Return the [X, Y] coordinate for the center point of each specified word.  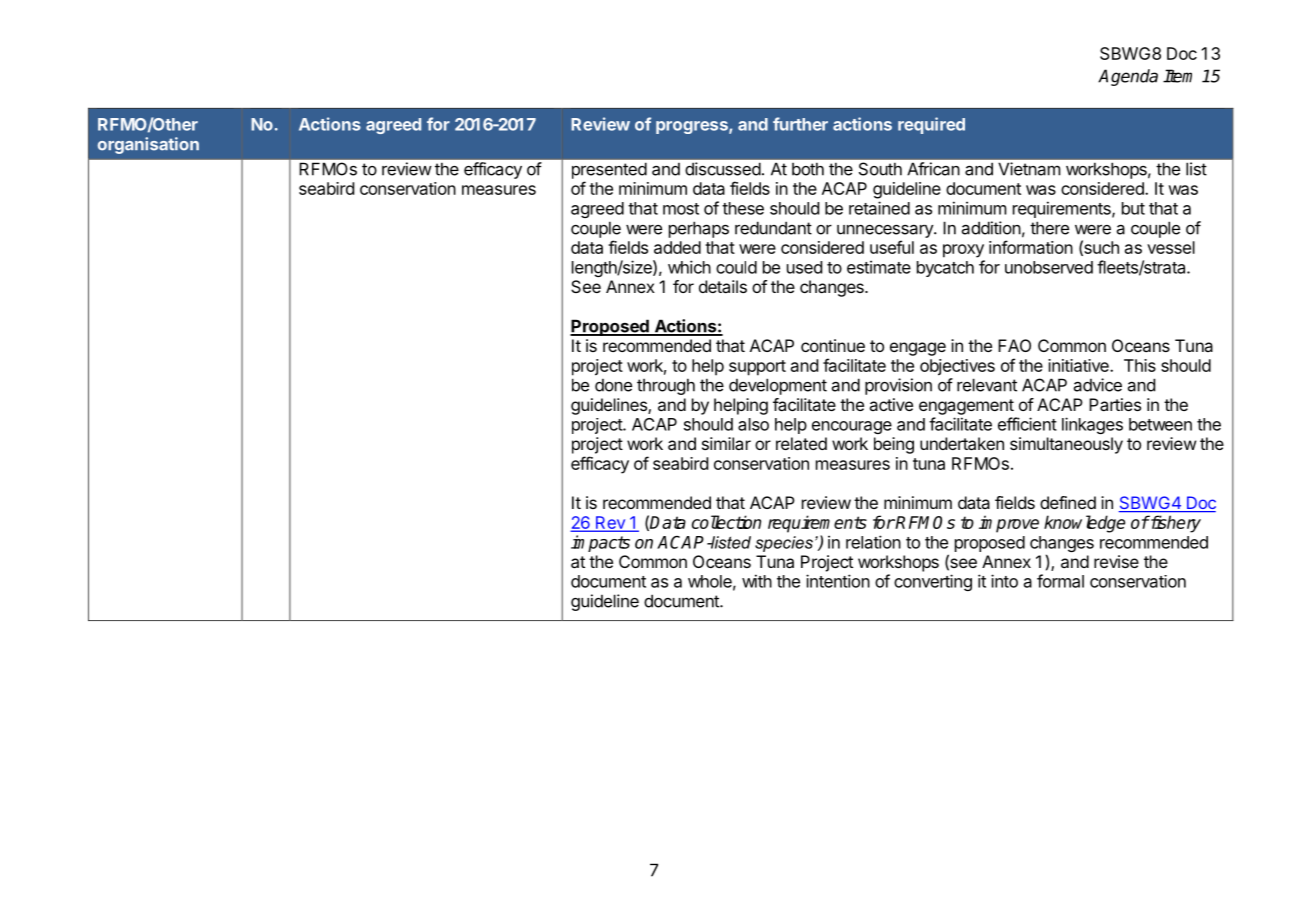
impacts [600, 543]
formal [1060, 581]
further [800, 124]
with [757, 581]
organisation [148, 145]
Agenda [1128, 77]
